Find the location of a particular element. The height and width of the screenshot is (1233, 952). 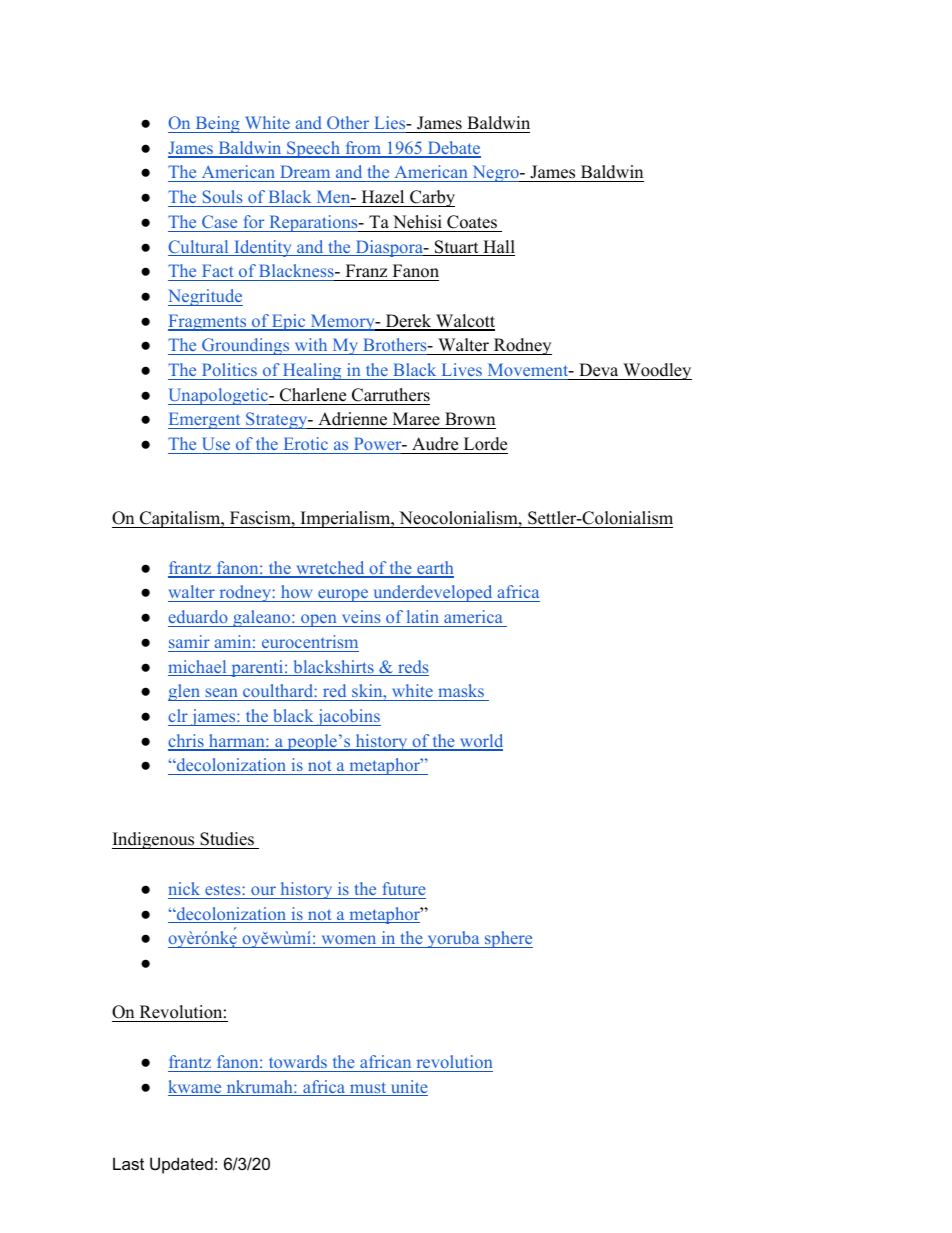

Speech is located at coordinates (313, 149).
